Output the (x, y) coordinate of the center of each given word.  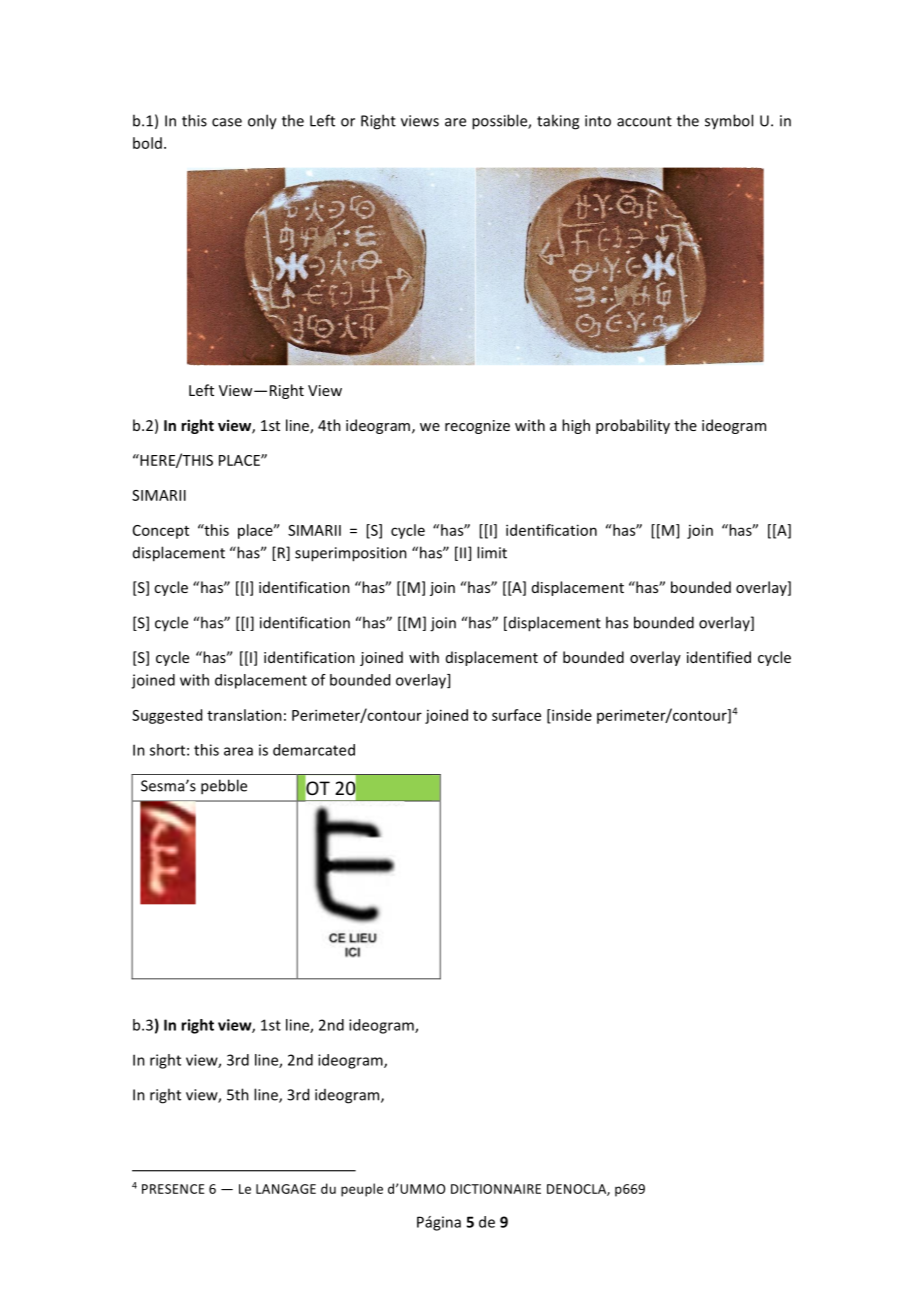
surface (516, 715)
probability (633, 426)
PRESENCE (173, 1189)
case (227, 122)
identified (719, 657)
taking (558, 122)
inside (571, 716)
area (238, 751)
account (644, 121)
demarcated (314, 750)
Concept (161, 532)
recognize (477, 427)
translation (244, 715)
